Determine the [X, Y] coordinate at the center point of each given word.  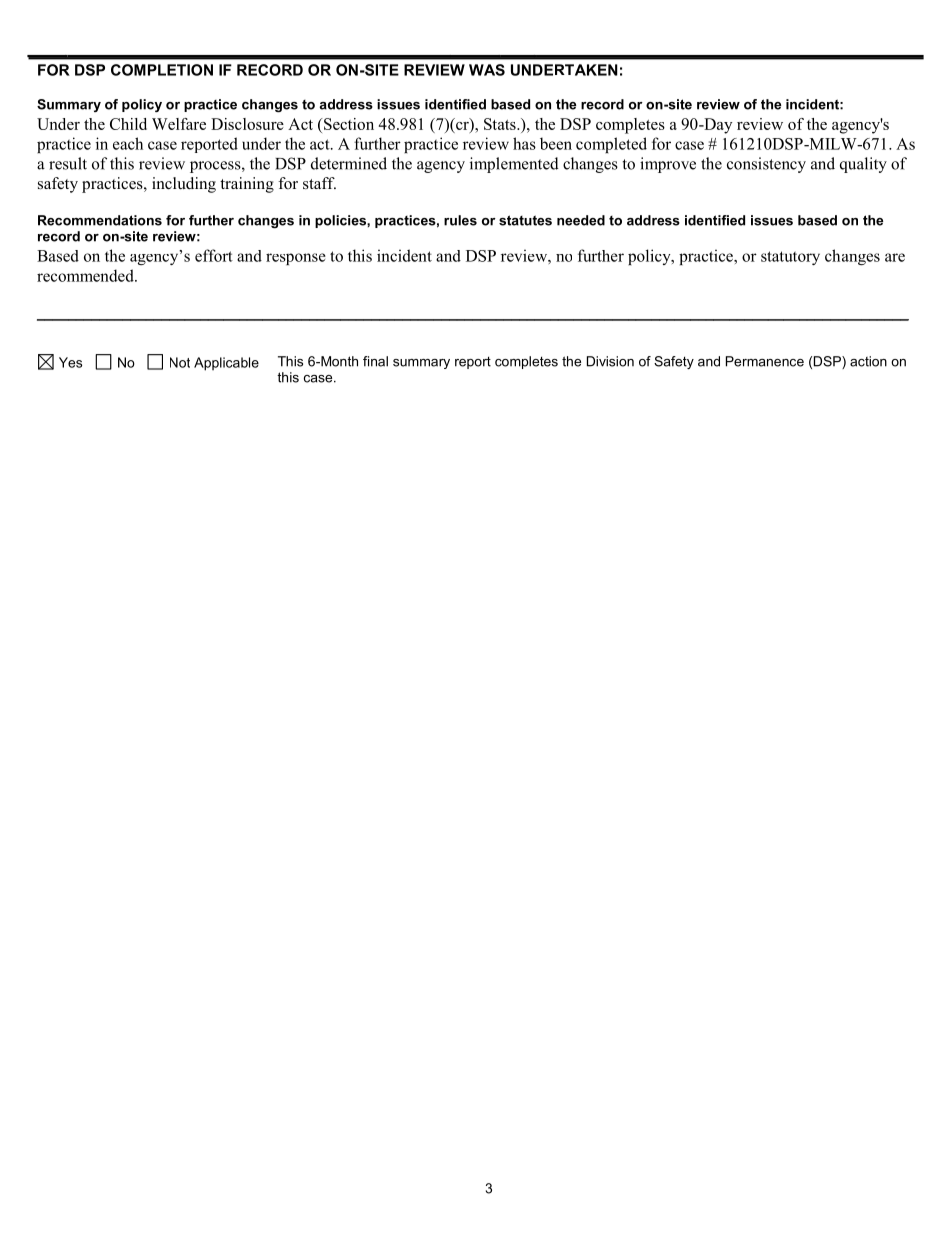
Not [180, 362]
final [375, 361]
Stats [501, 124]
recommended [86, 275]
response [296, 259]
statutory [790, 258]
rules [460, 220]
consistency [766, 165]
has [524, 143]
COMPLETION [162, 70]
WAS [487, 70]
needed [581, 220]
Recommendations [100, 220]
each [128, 143]
